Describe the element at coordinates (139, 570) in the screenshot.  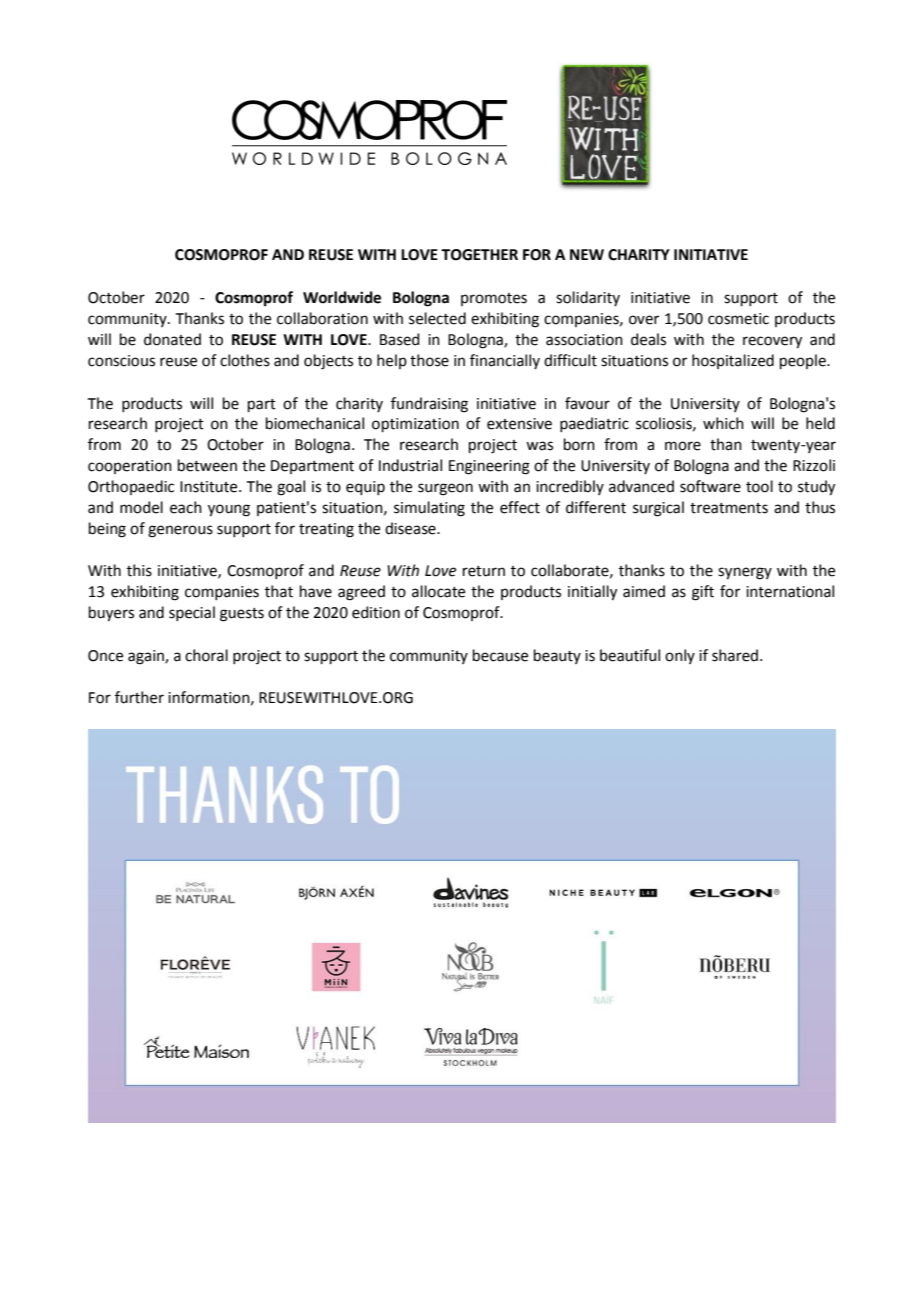
I see `this` at that location.
